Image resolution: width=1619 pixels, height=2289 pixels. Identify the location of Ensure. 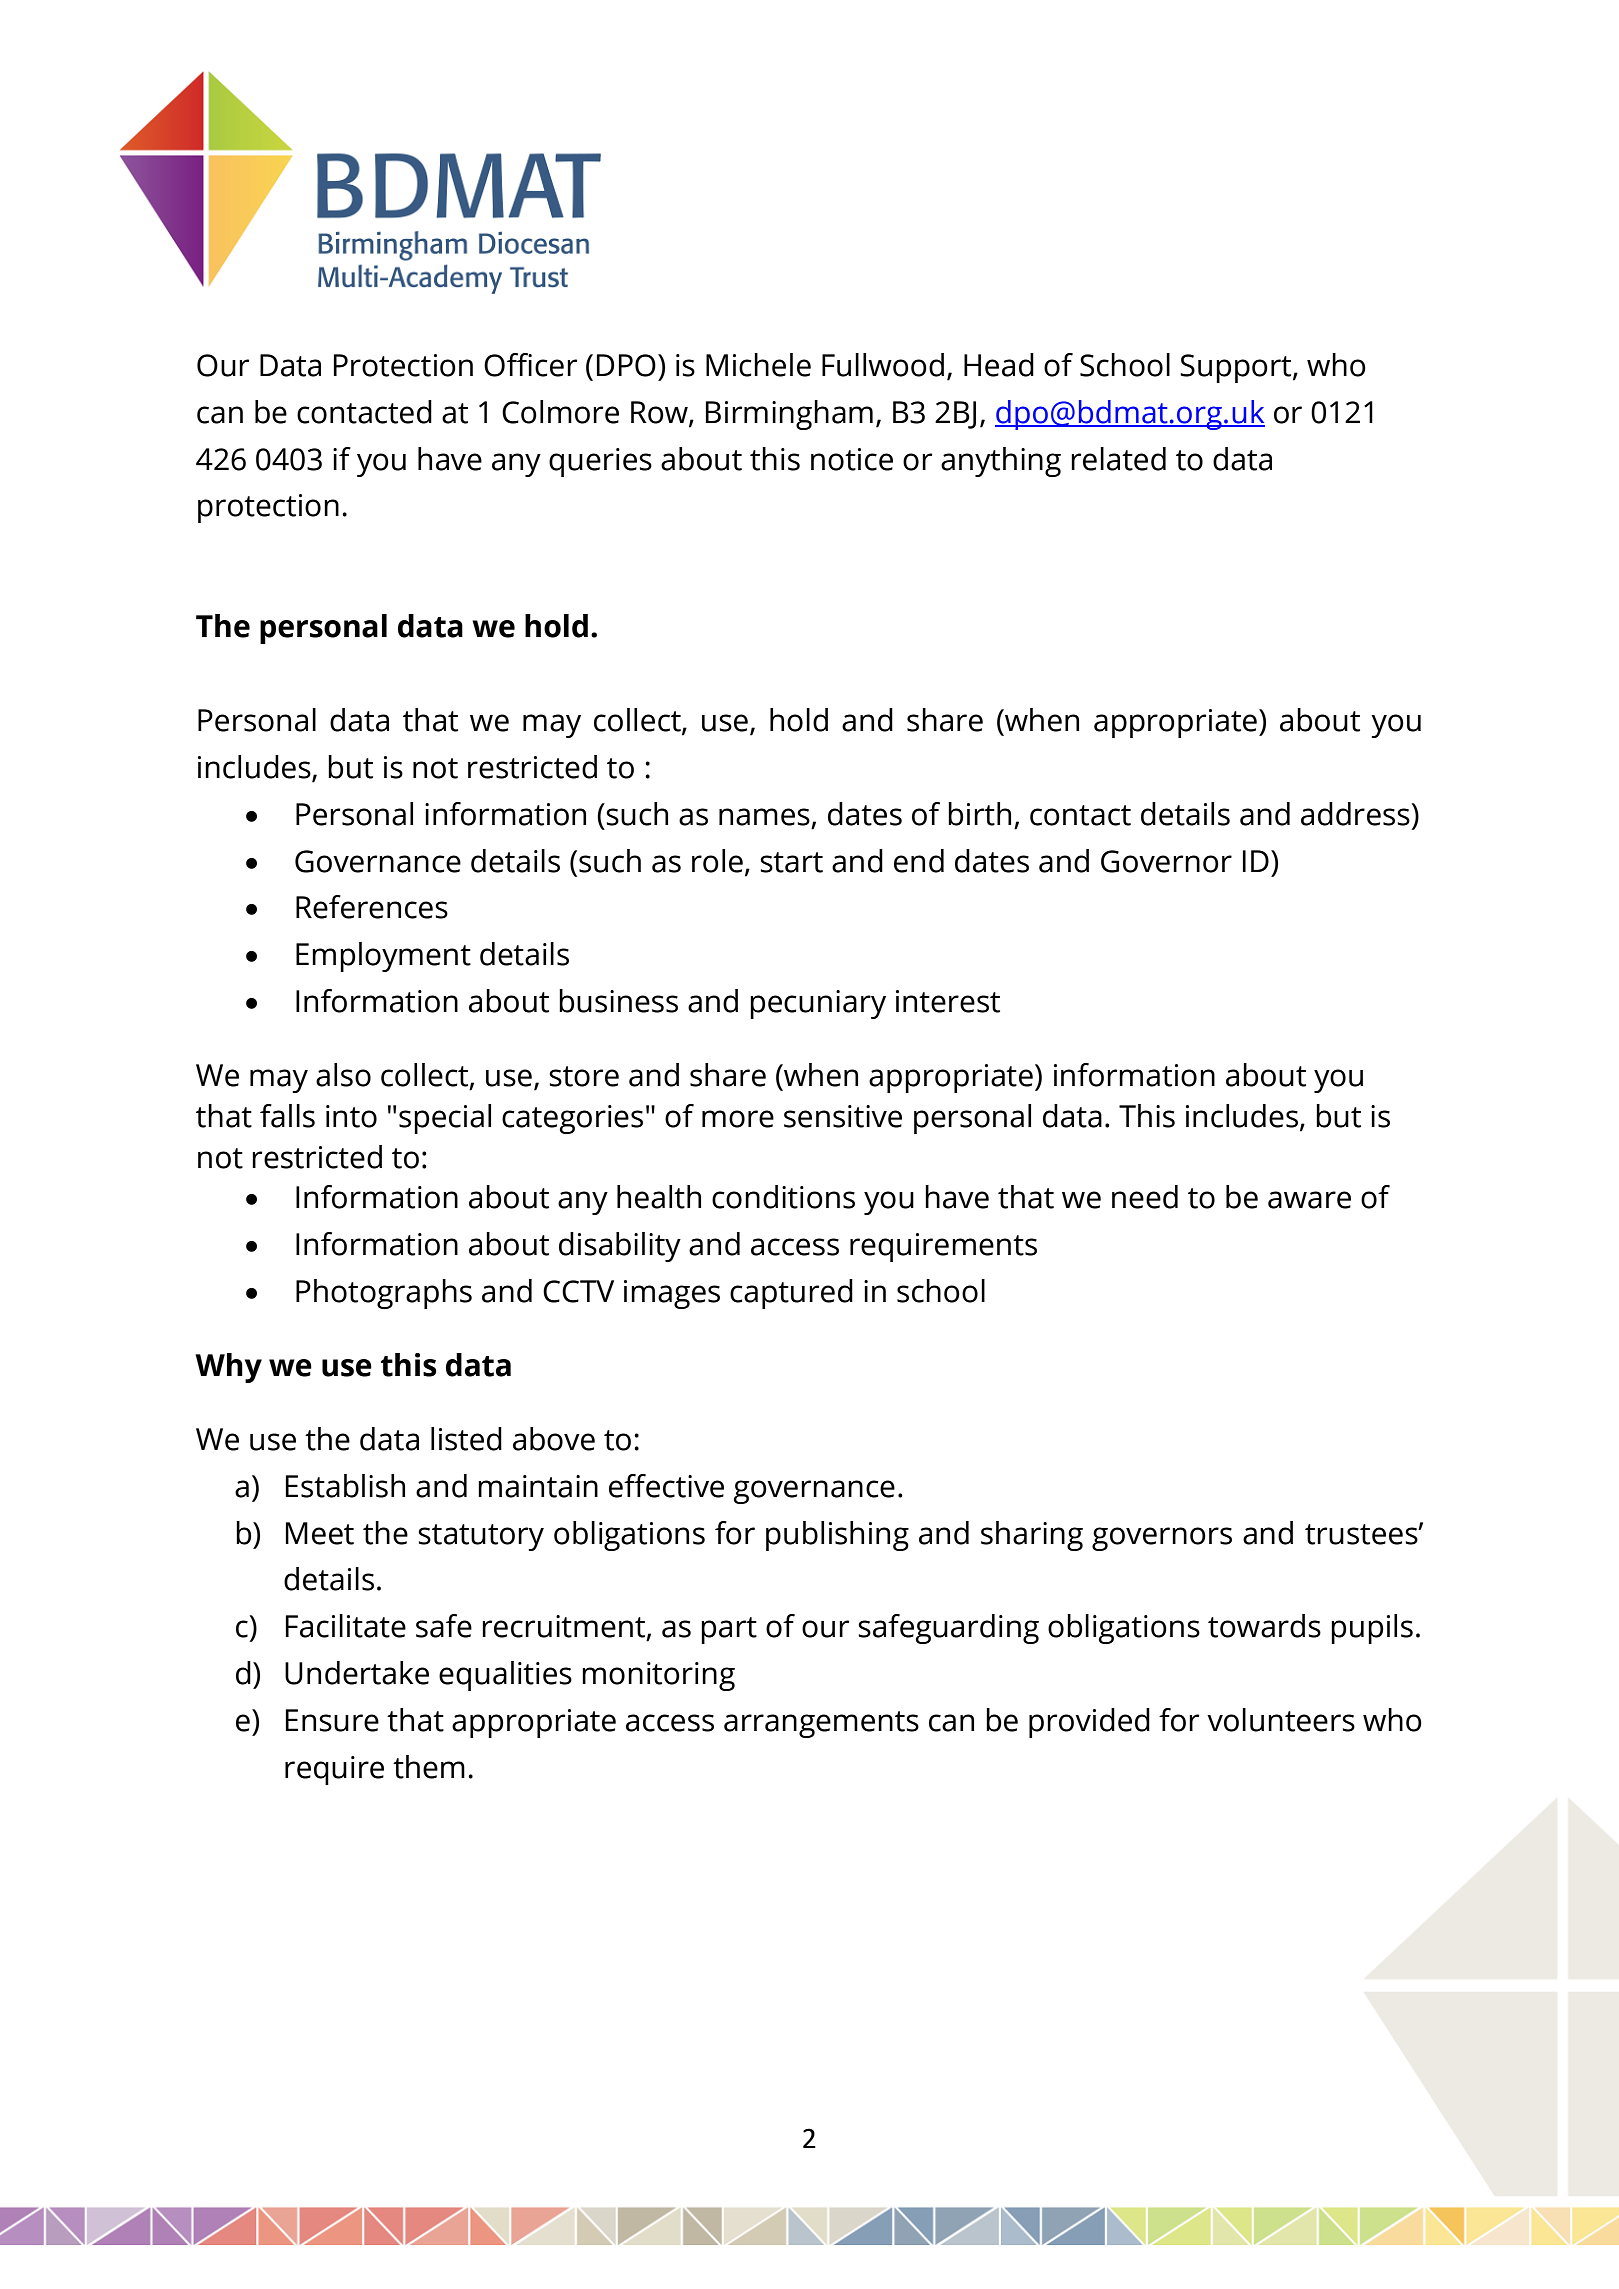
(332, 1720).
